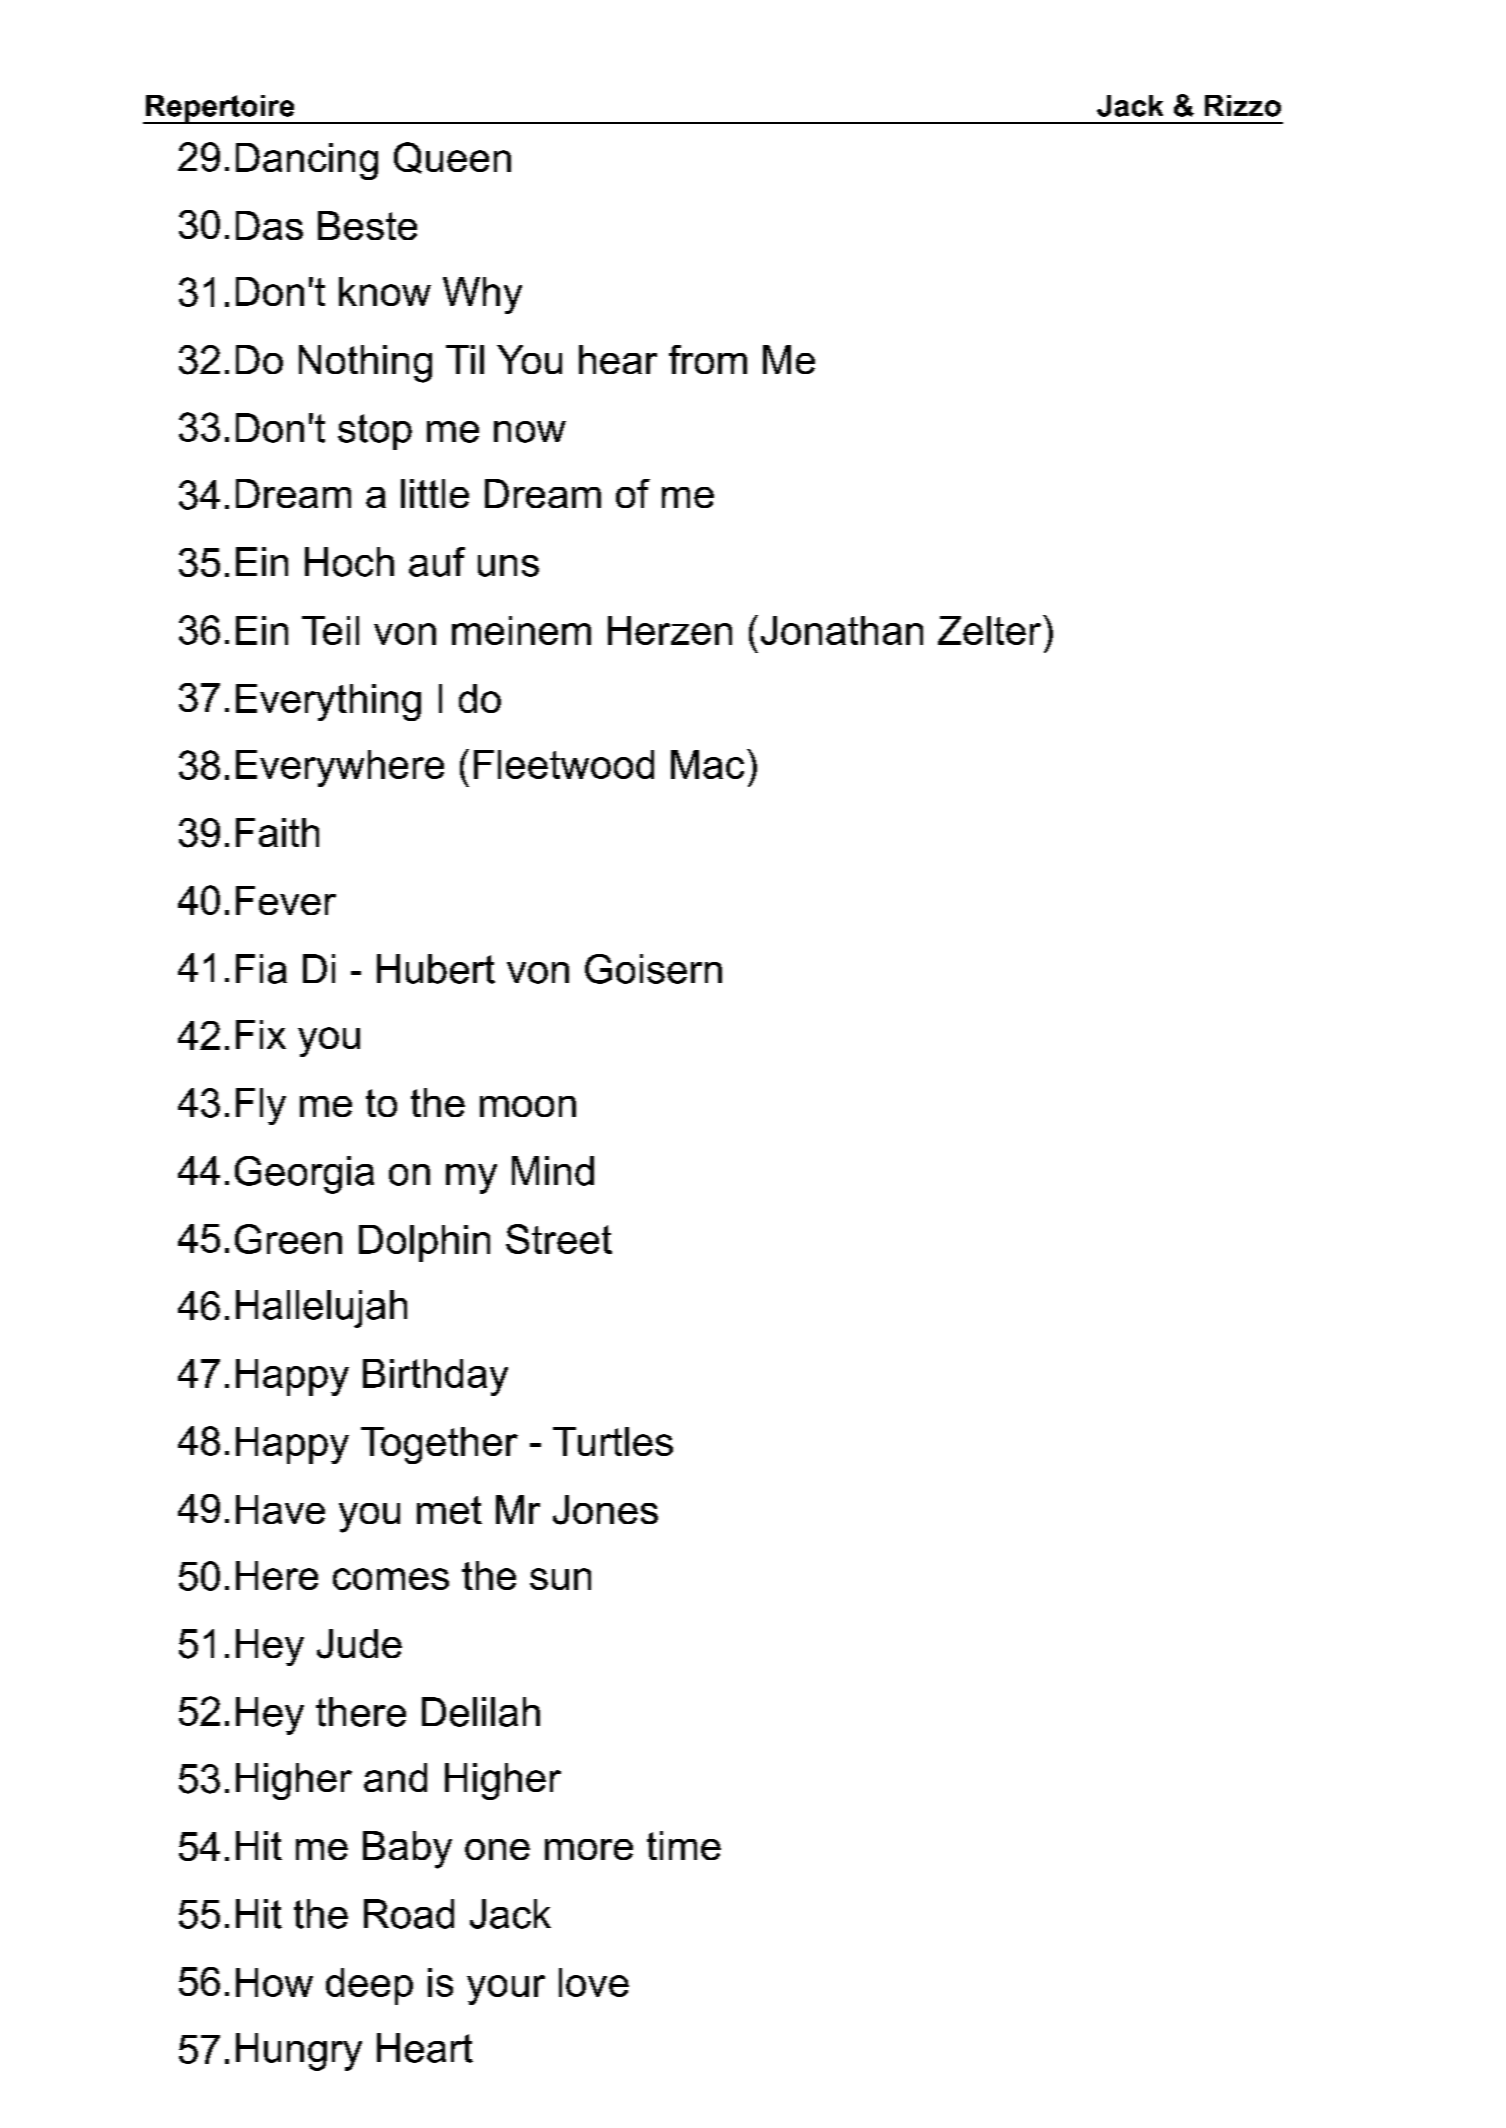 The width and height of the screenshot is (1506, 2128). Describe the element at coordinates (436, 969) in the screenshot. I see `Hubert` at that location.
